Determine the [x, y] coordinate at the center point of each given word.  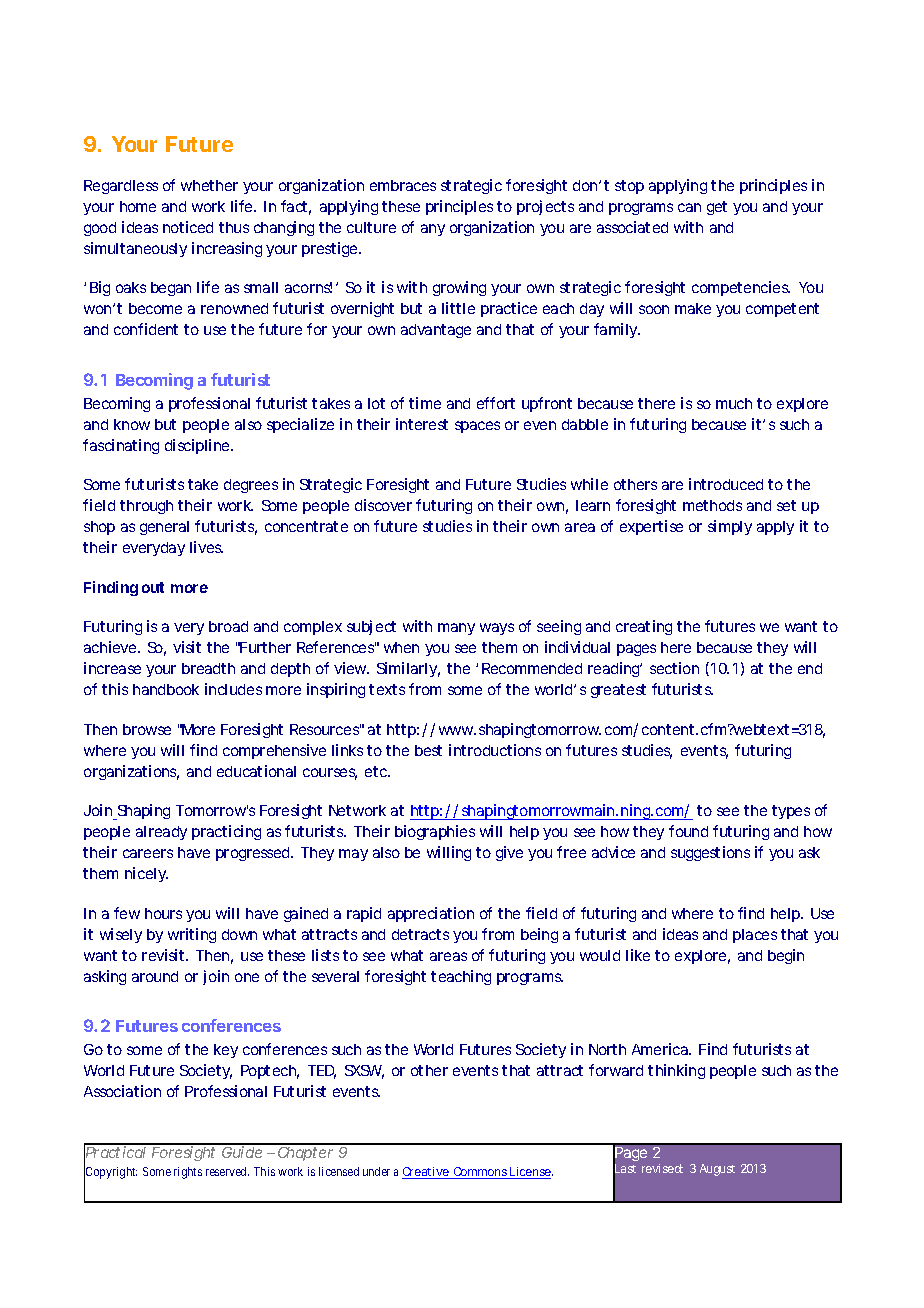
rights [188, 1173]
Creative [426, 1173]
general [164, 528]
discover [383, 505]
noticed [188, 227]
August [717, 1170]
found [688, 831]
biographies [435, 832]
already [161, 833]
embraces [403, 185]
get [717, 208]
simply [730, 527]
